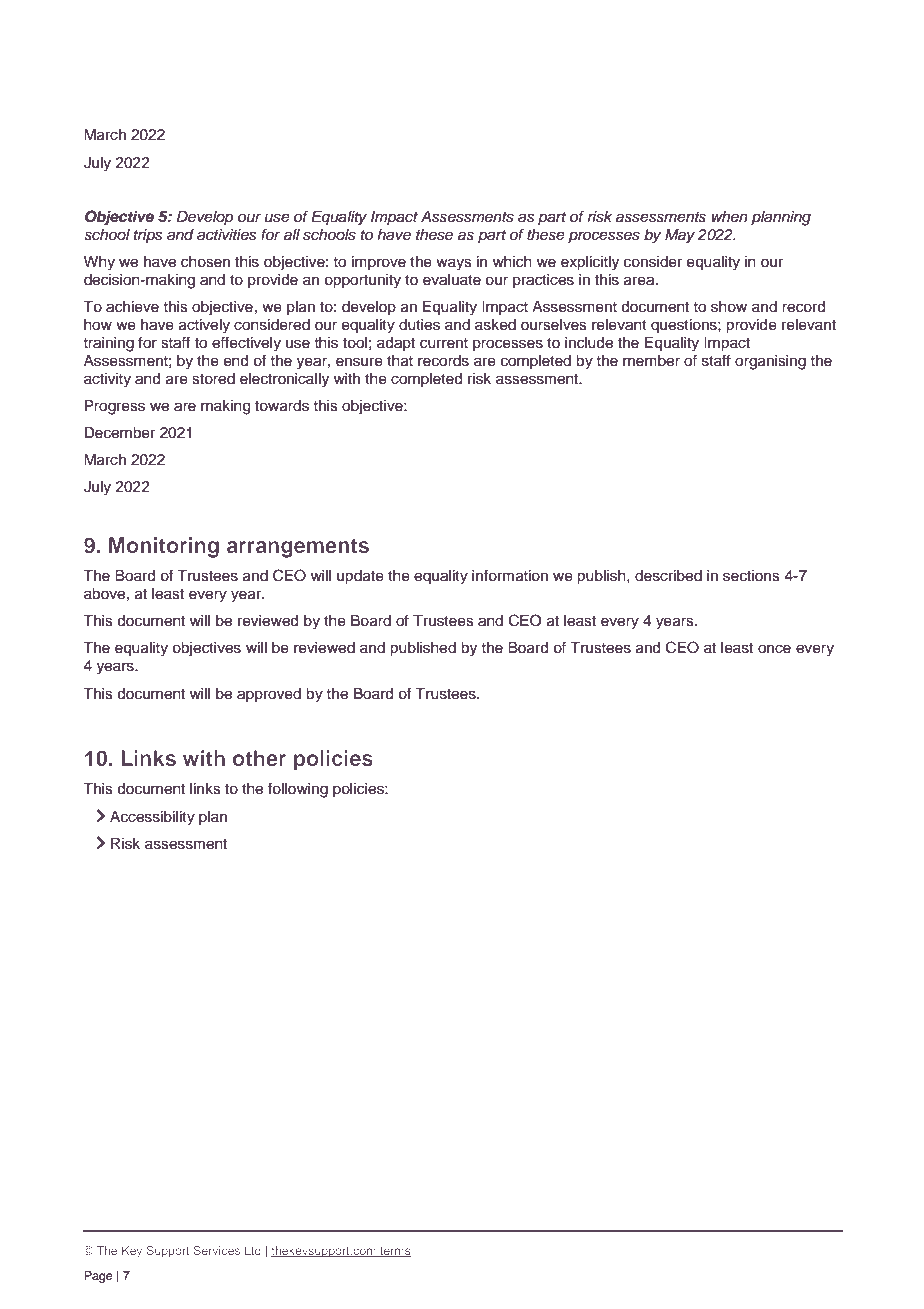 The width and height of the page is (924, 1309). Describe the element at coordinates (217, 1250) in the page. I see `Services` at that location.
